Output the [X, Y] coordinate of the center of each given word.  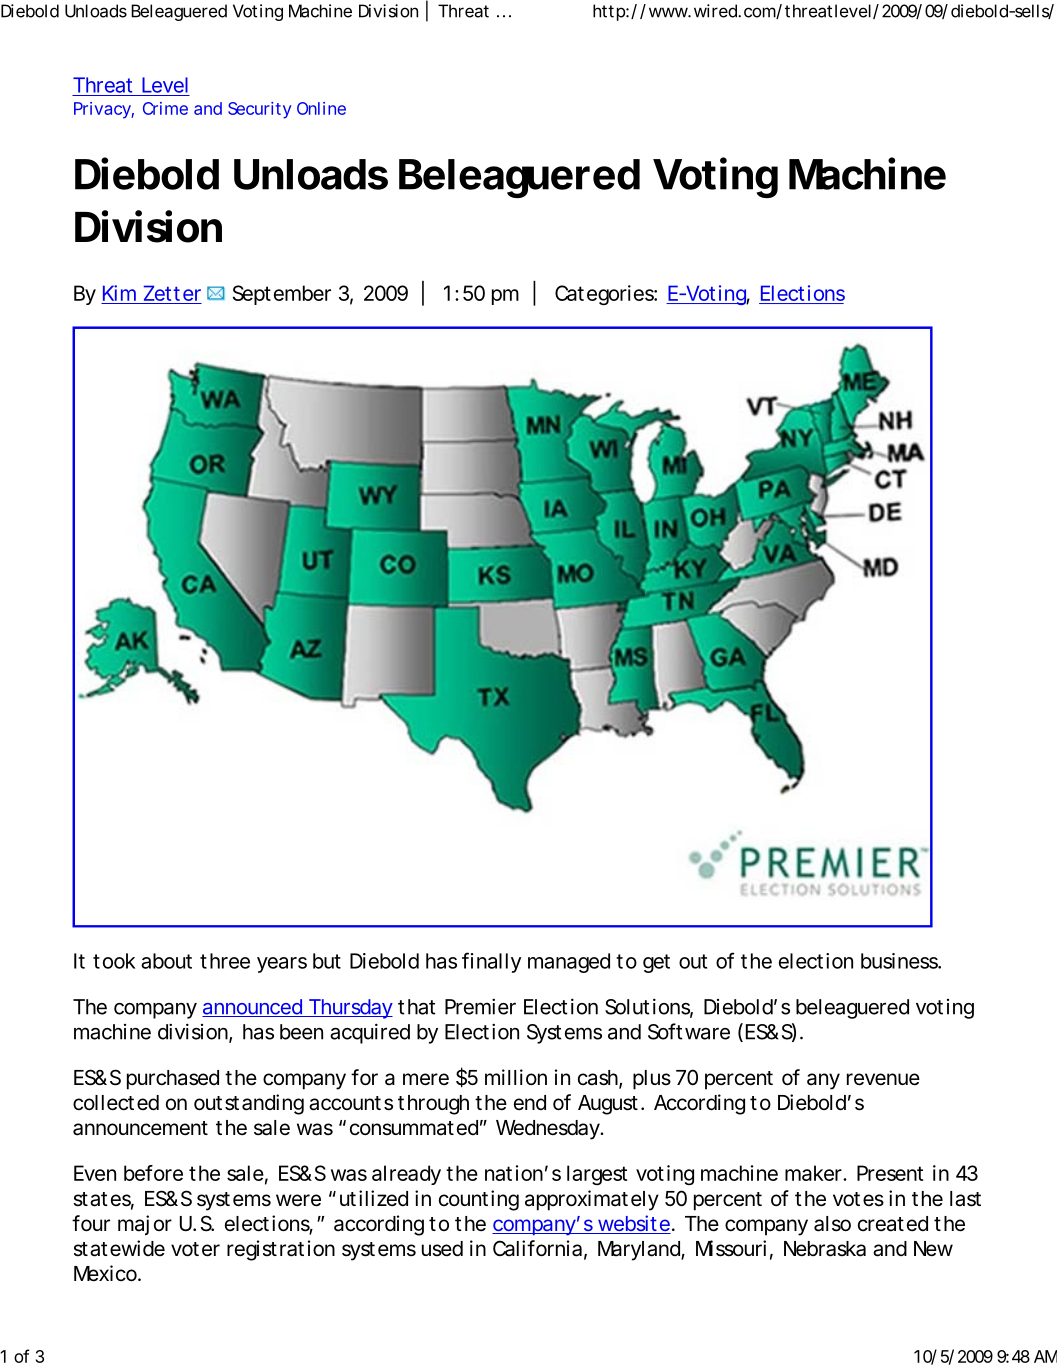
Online [321, 108]
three [225, 961]
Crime [165, 108]
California [537, 1248]
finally [491, 962]
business [900, 961]
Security [259, 110]
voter [195, 1249]
